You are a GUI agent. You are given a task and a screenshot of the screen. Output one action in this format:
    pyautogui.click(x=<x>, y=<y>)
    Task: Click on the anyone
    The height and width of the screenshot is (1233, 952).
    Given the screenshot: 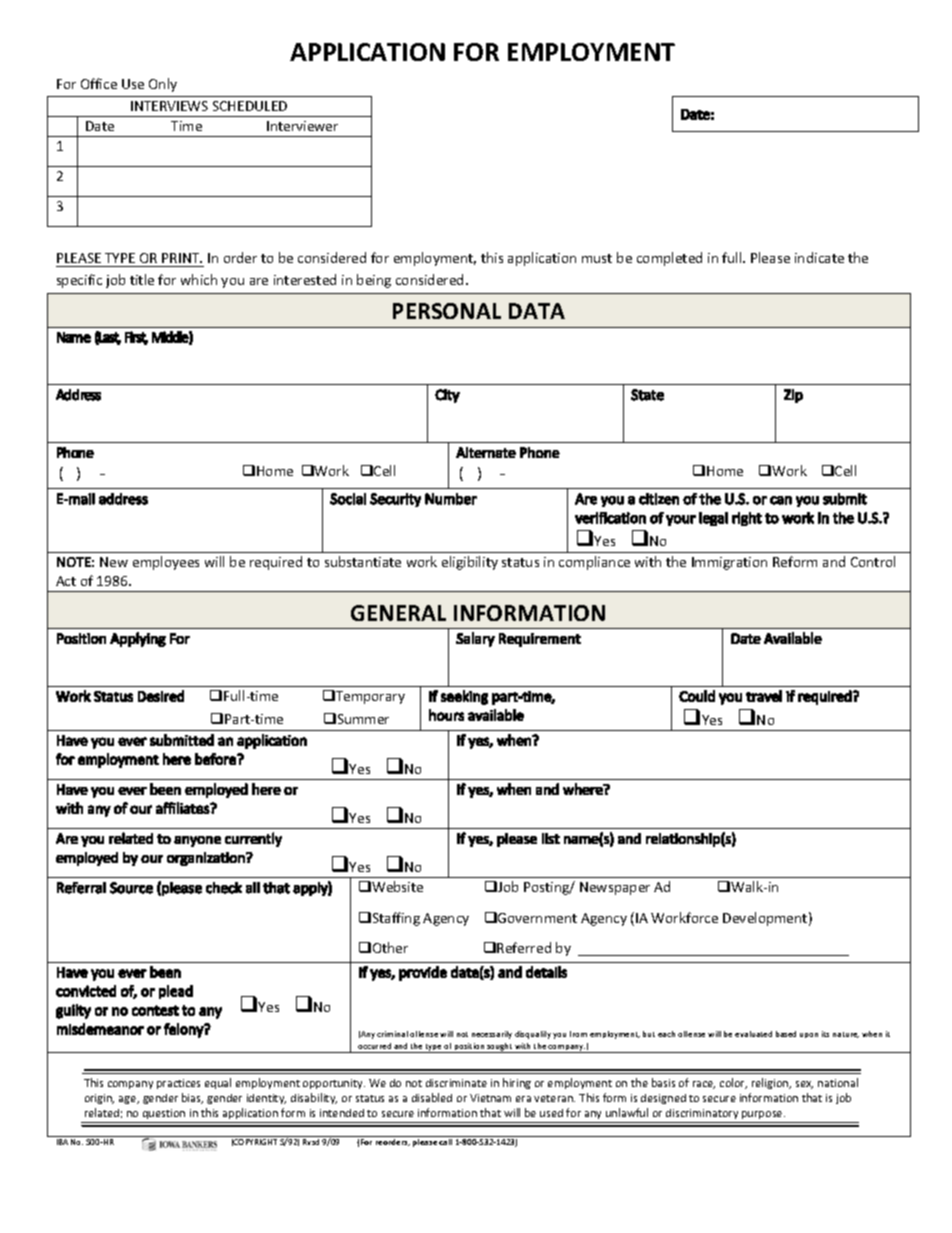 What is the action you would take?
    pyautogui.click(x=197, y=841)
